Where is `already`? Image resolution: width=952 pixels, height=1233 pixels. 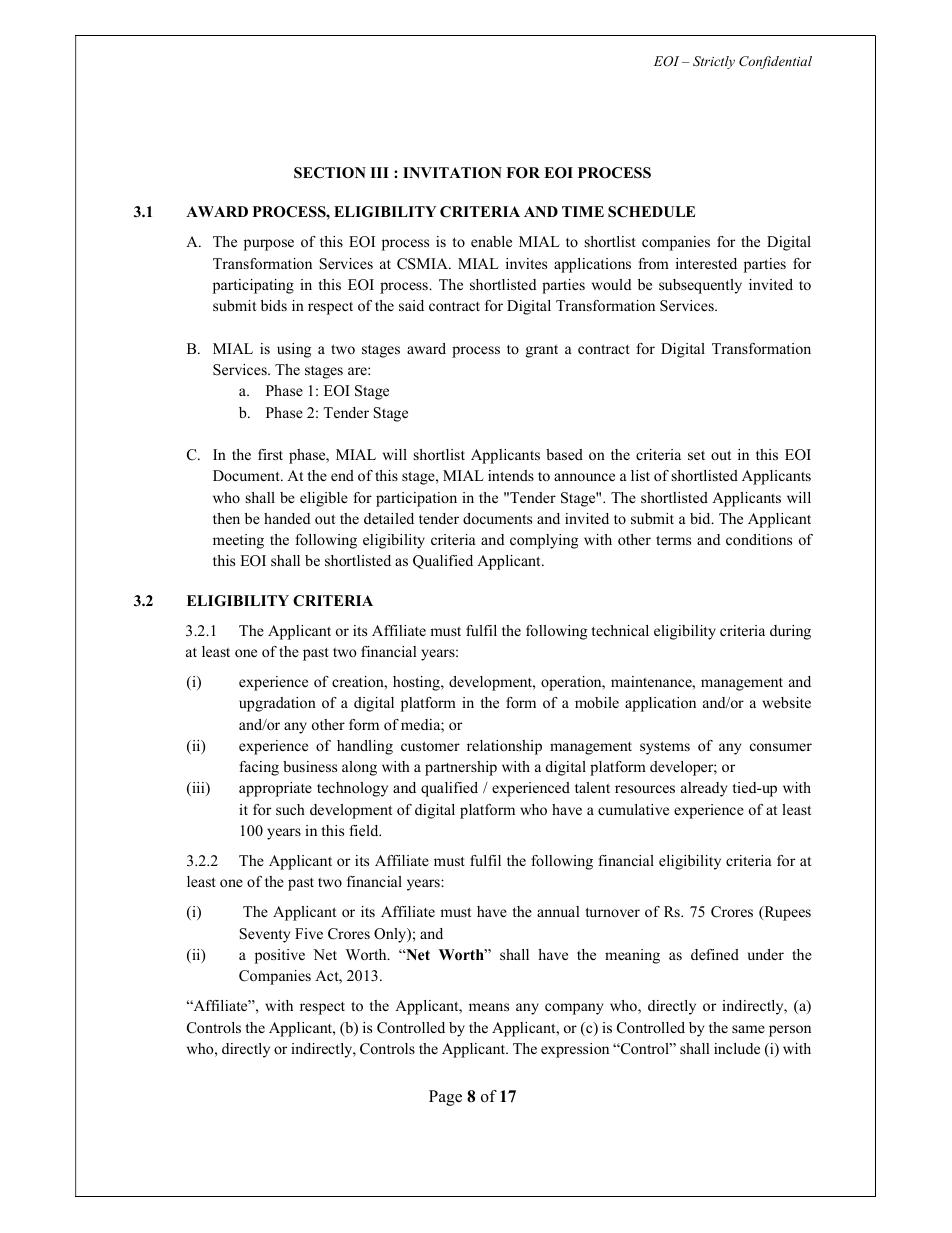 already is located at coordinates (704, 789).
